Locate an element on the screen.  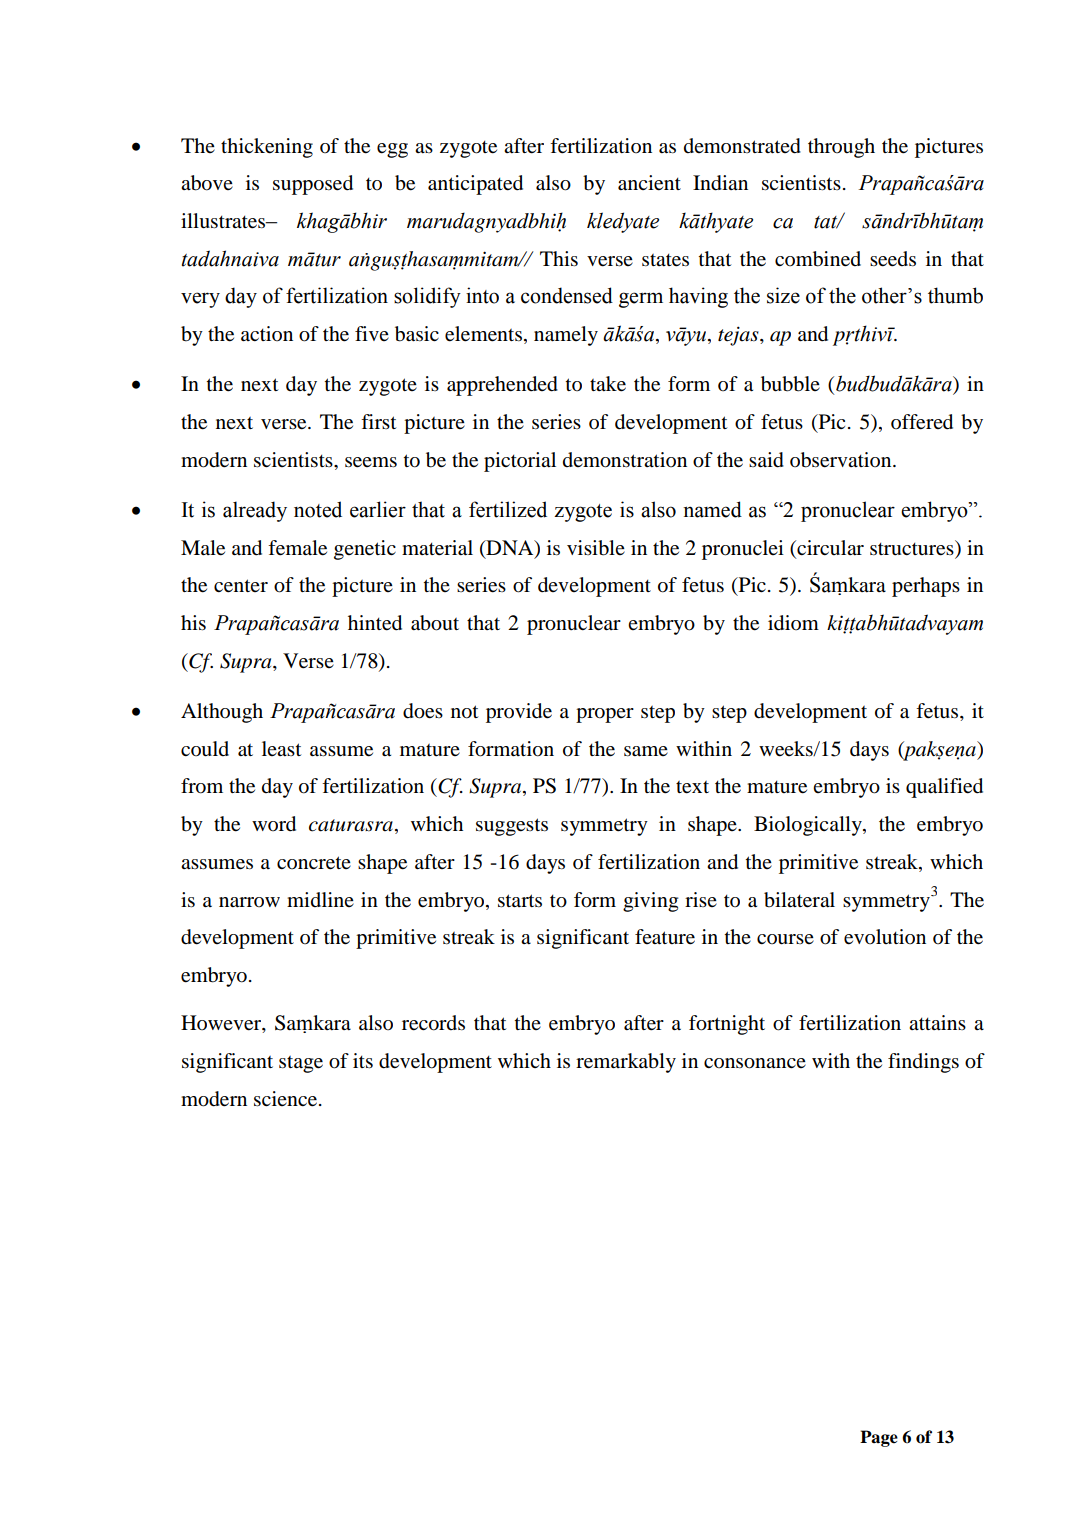
through is located at coordinates (841, 148).
